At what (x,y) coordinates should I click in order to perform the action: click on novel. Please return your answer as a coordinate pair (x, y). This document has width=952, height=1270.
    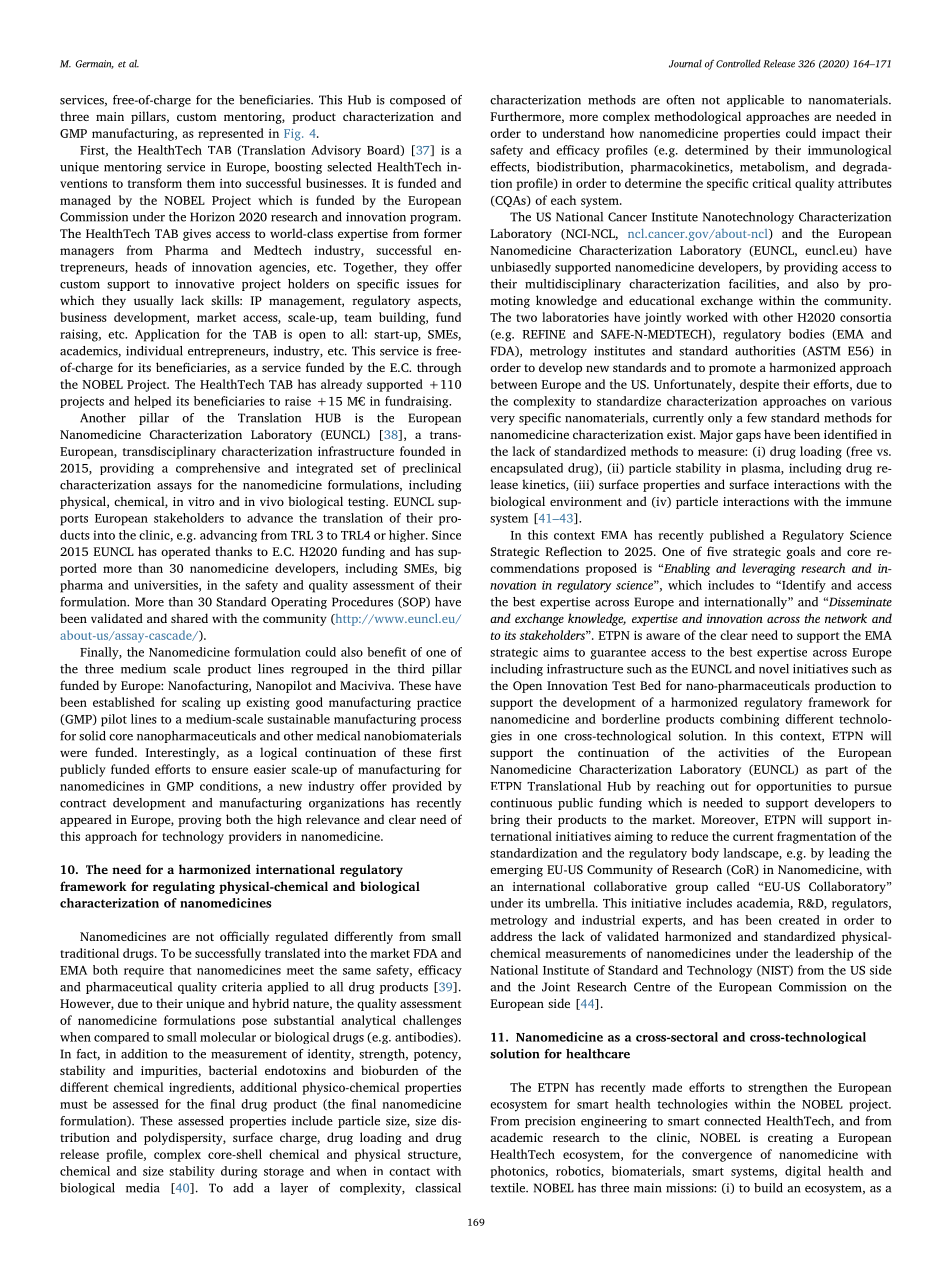
    Looking at the image, I should click on (774, 669).
